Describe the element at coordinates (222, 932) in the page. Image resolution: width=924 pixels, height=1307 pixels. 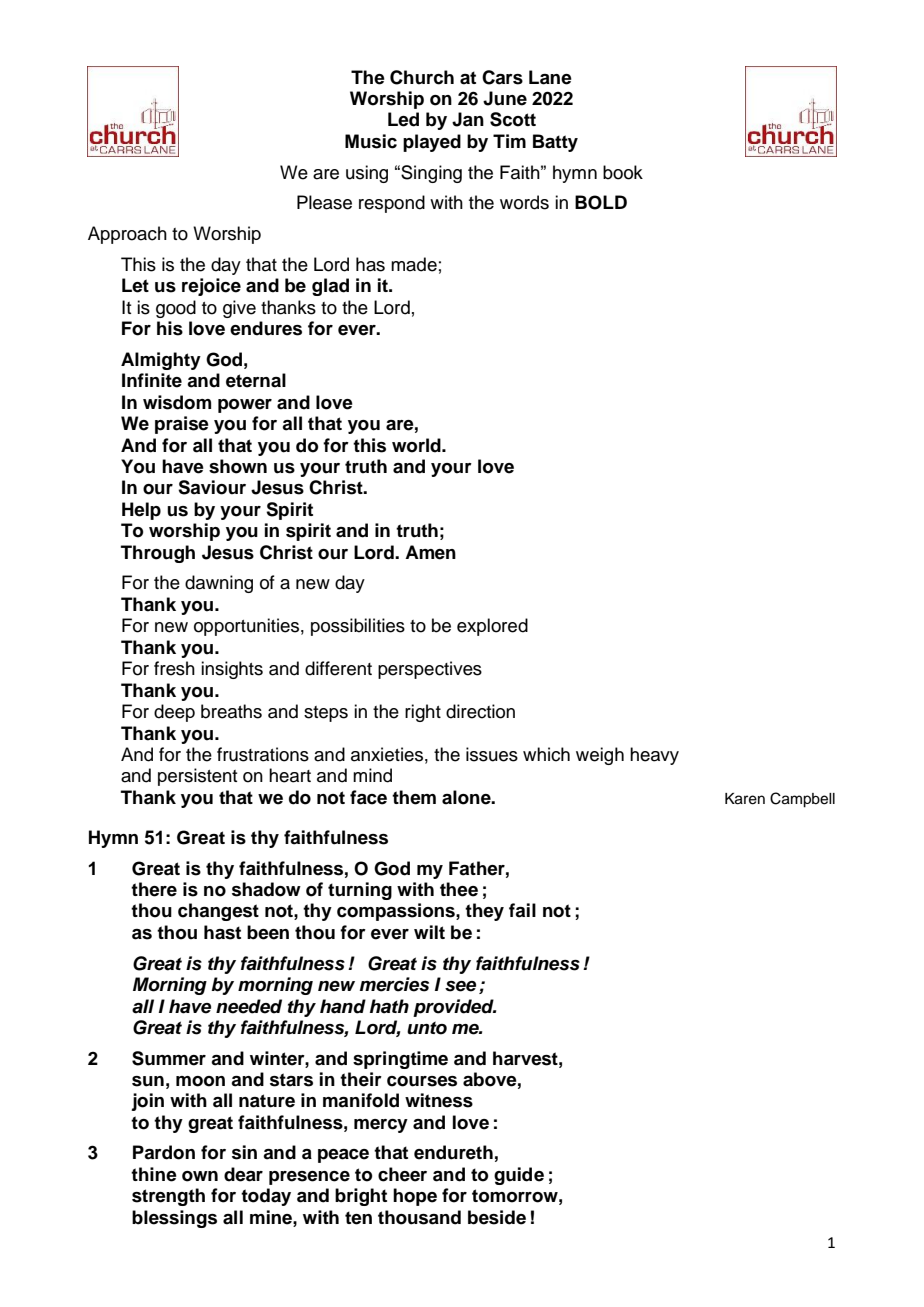
I see `hast` at that location.
